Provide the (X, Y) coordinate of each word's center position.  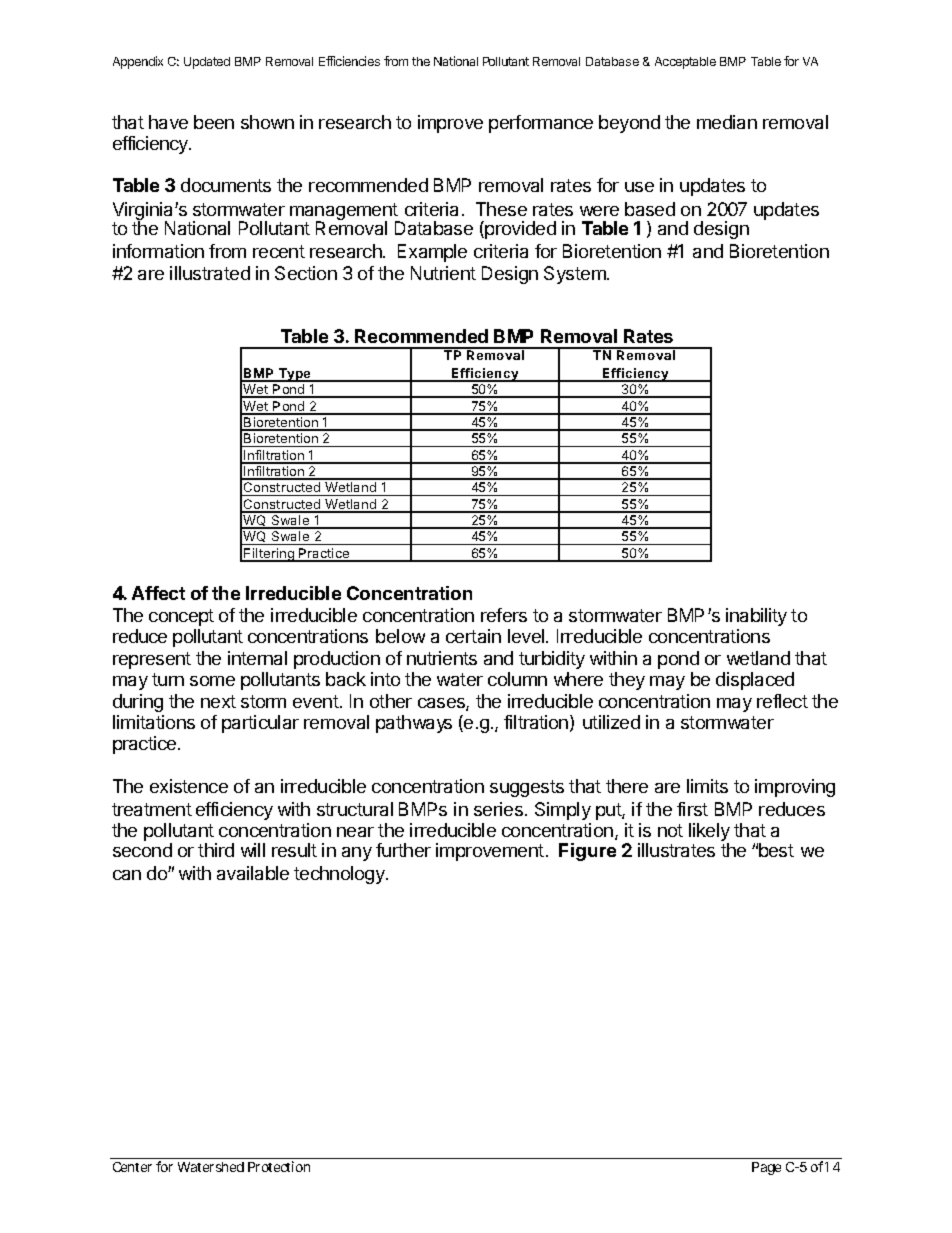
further (403, 850)
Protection (279, 1166)
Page (766, 1168)
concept (181, 617)
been (214, 122)
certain (473, 636)
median (727, 122)
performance (541, 124)
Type (295, 375)
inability (756, 617)
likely (709, 833)
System (576, 275)
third (216, 850)
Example (432, 253)
